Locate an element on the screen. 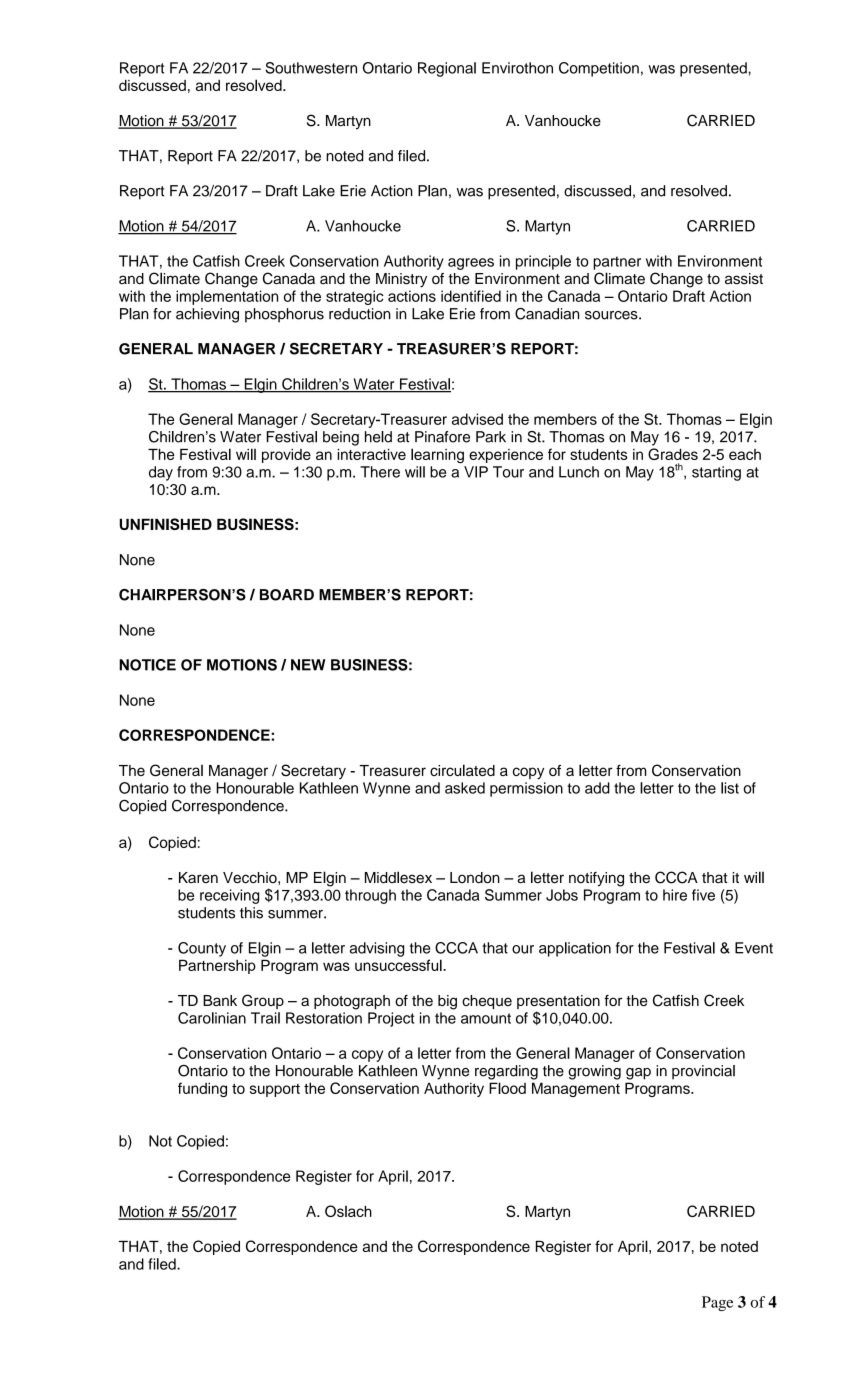 This screenshot has height=1400, width=849. Competition is located at coordinates (599, 69).
